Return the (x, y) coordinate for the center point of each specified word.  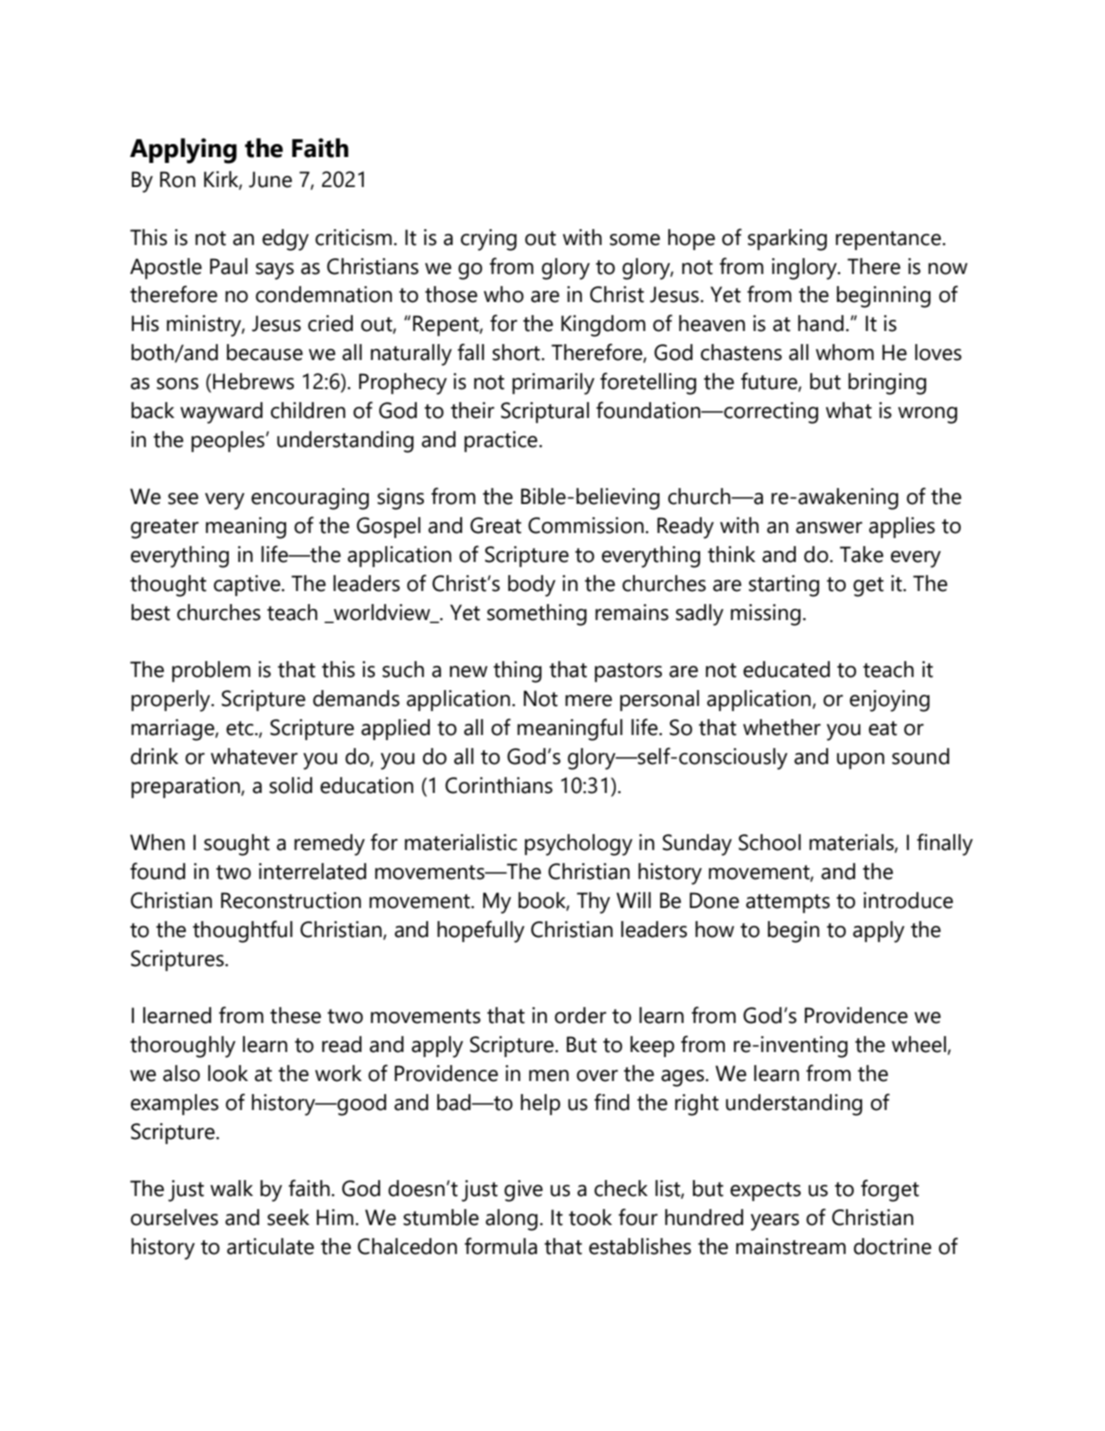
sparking (787, 240)
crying (489, 240)
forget (890, 1190)
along (512, 1220)
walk (231, 1188)
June (270, 179)
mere (588, 701)
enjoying (890, 701)
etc (241, 728)
